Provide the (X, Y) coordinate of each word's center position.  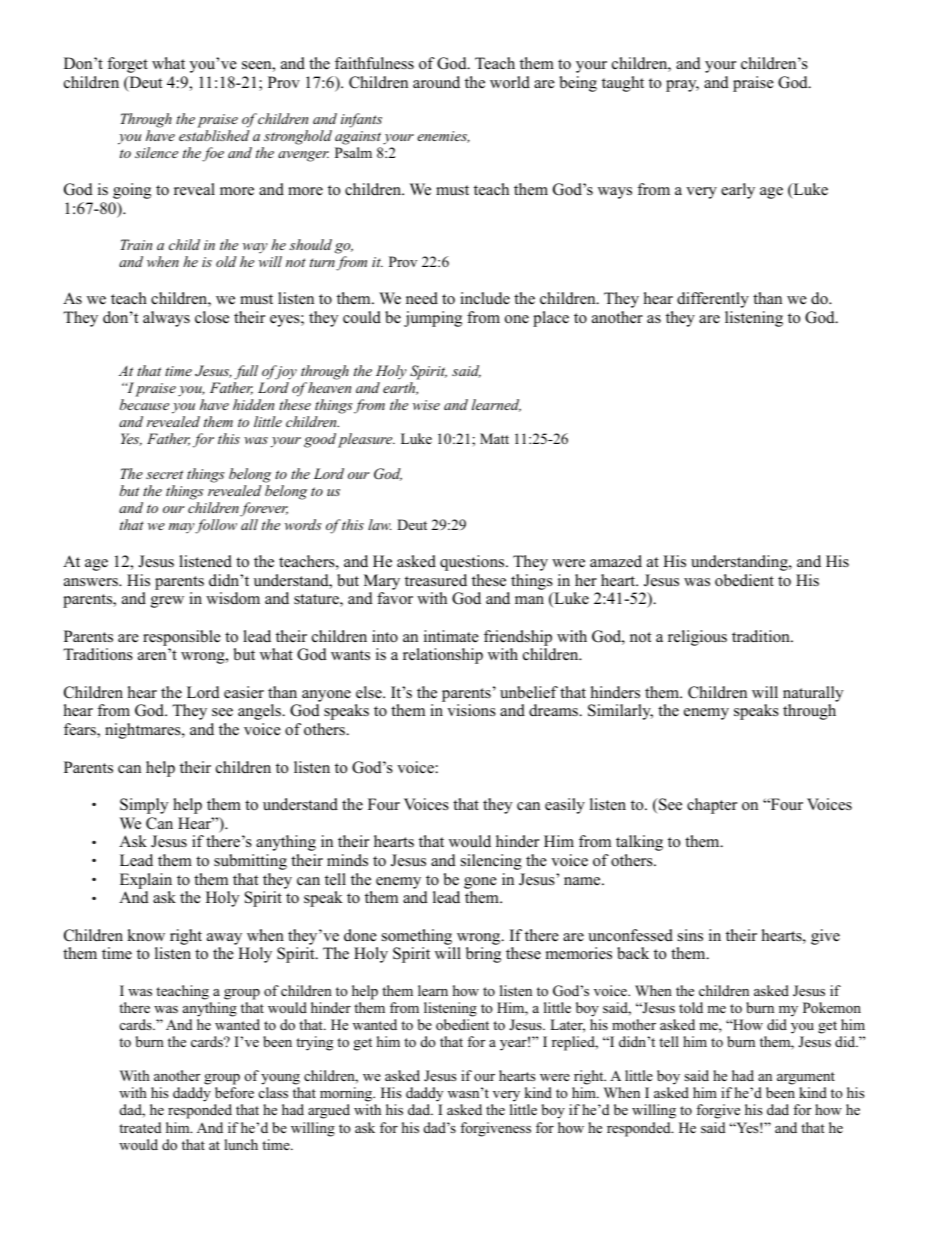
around (436, 82)
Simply (144, 806)
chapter (712, 806)
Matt (494, 438)
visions (471, 710)
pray (682, 86)
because (144, 404)
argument (806, 1078)
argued (329, 1111)
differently (713, 300)
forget (127, 65)
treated (140, 1127)
